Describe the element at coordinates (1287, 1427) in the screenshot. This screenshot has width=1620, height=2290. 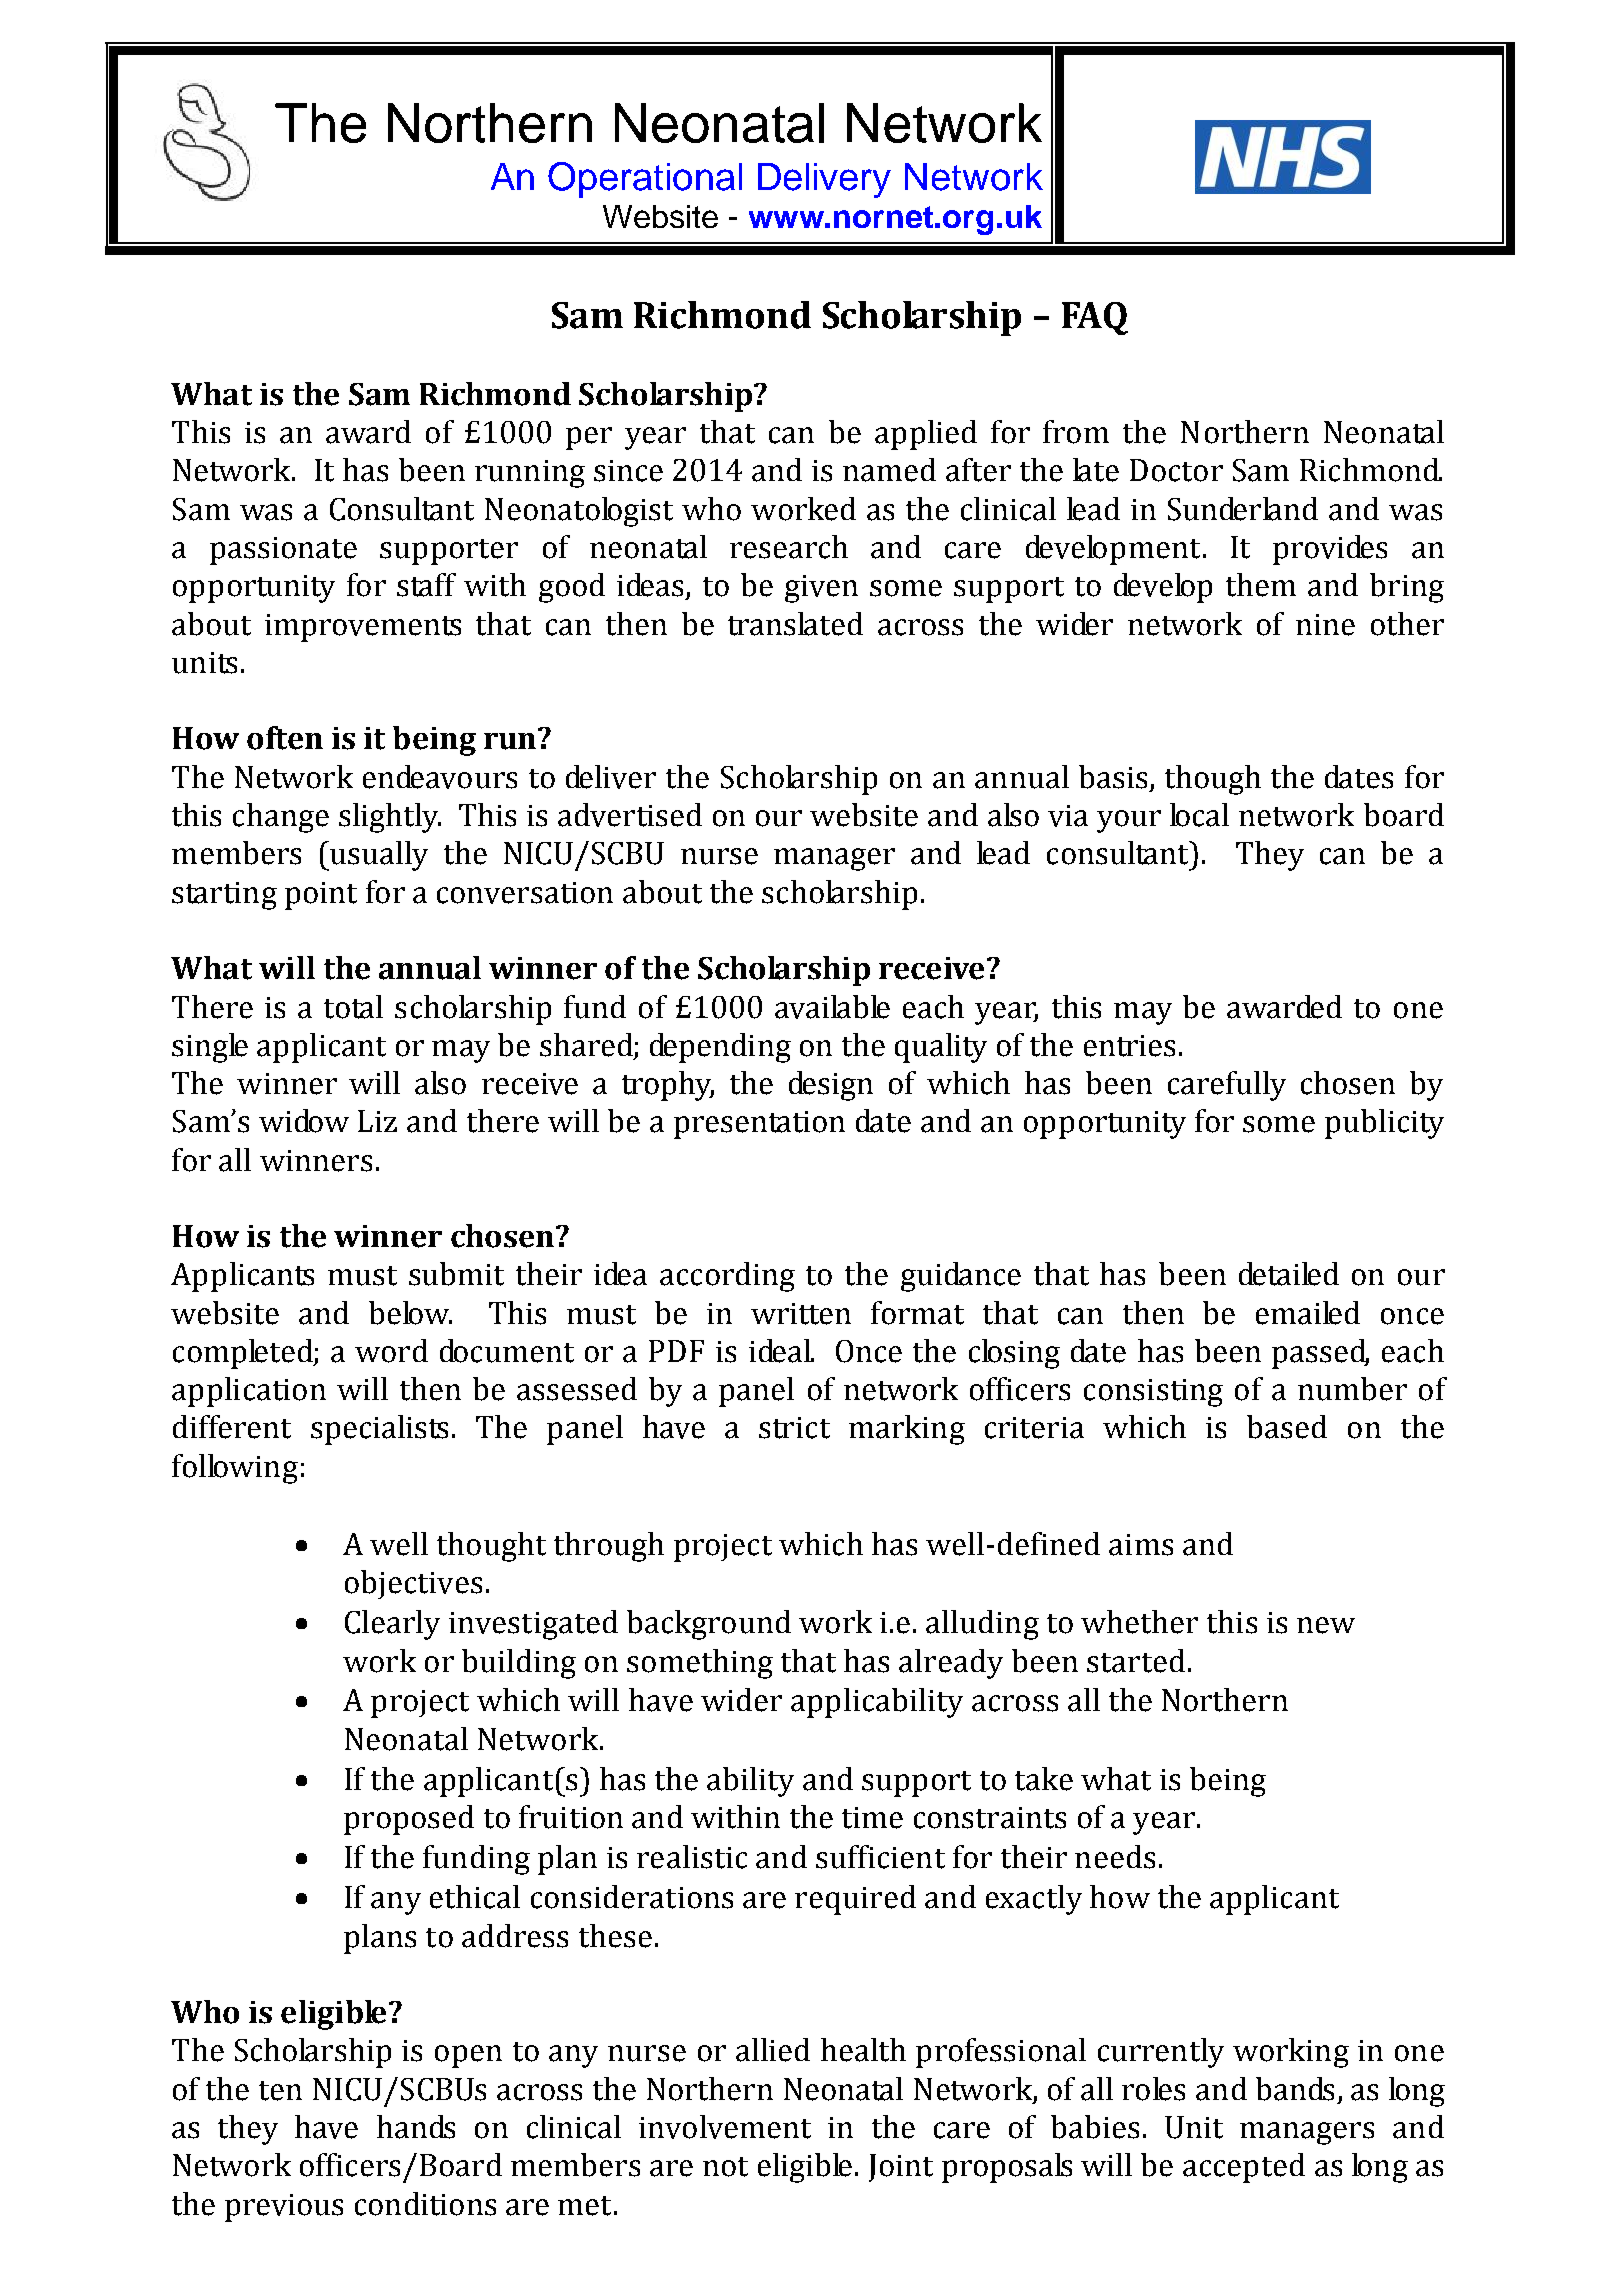
I see `based` at that location.
